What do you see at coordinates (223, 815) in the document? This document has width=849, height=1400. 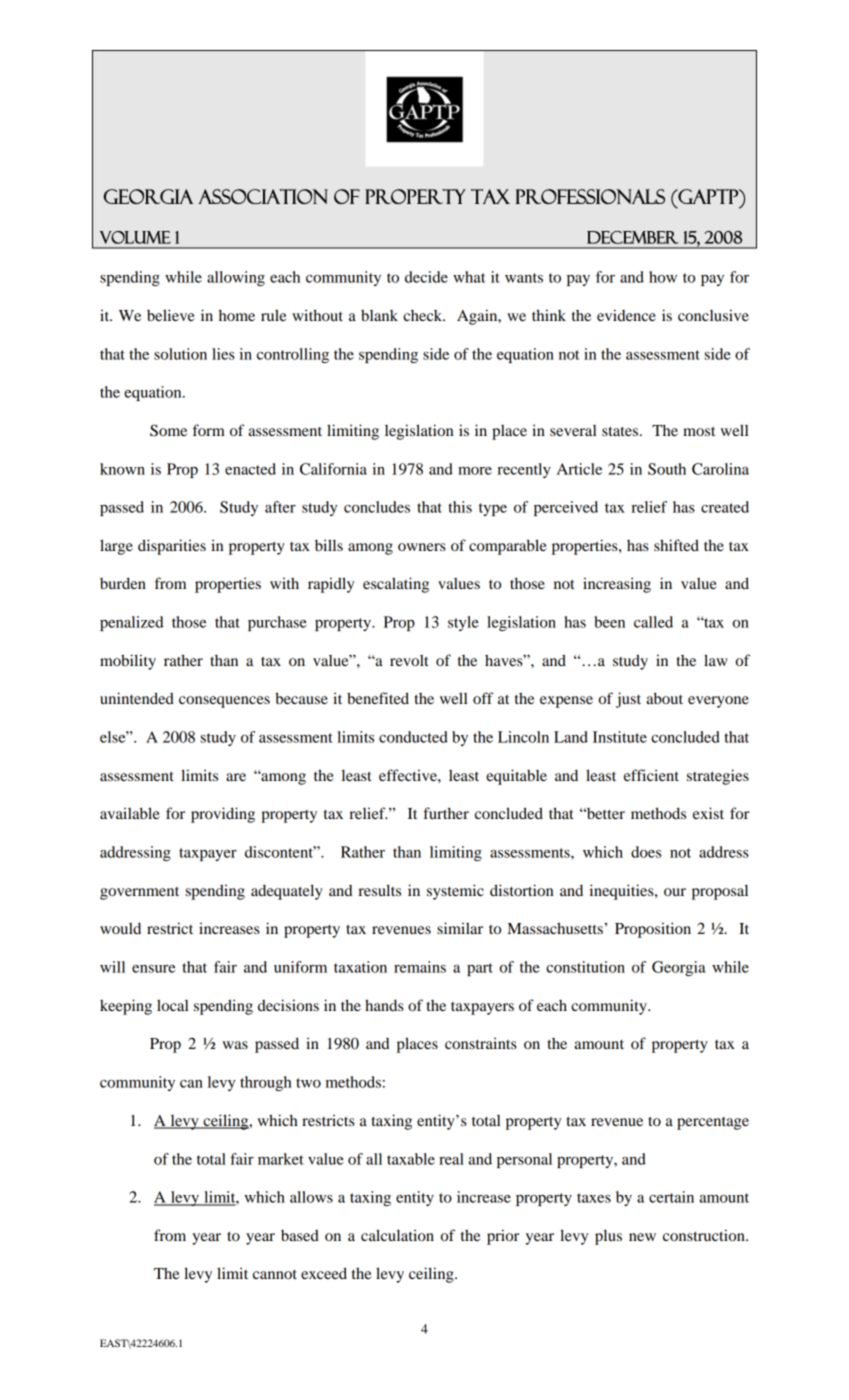 I see `providing` at bounding box center [223, 815].
